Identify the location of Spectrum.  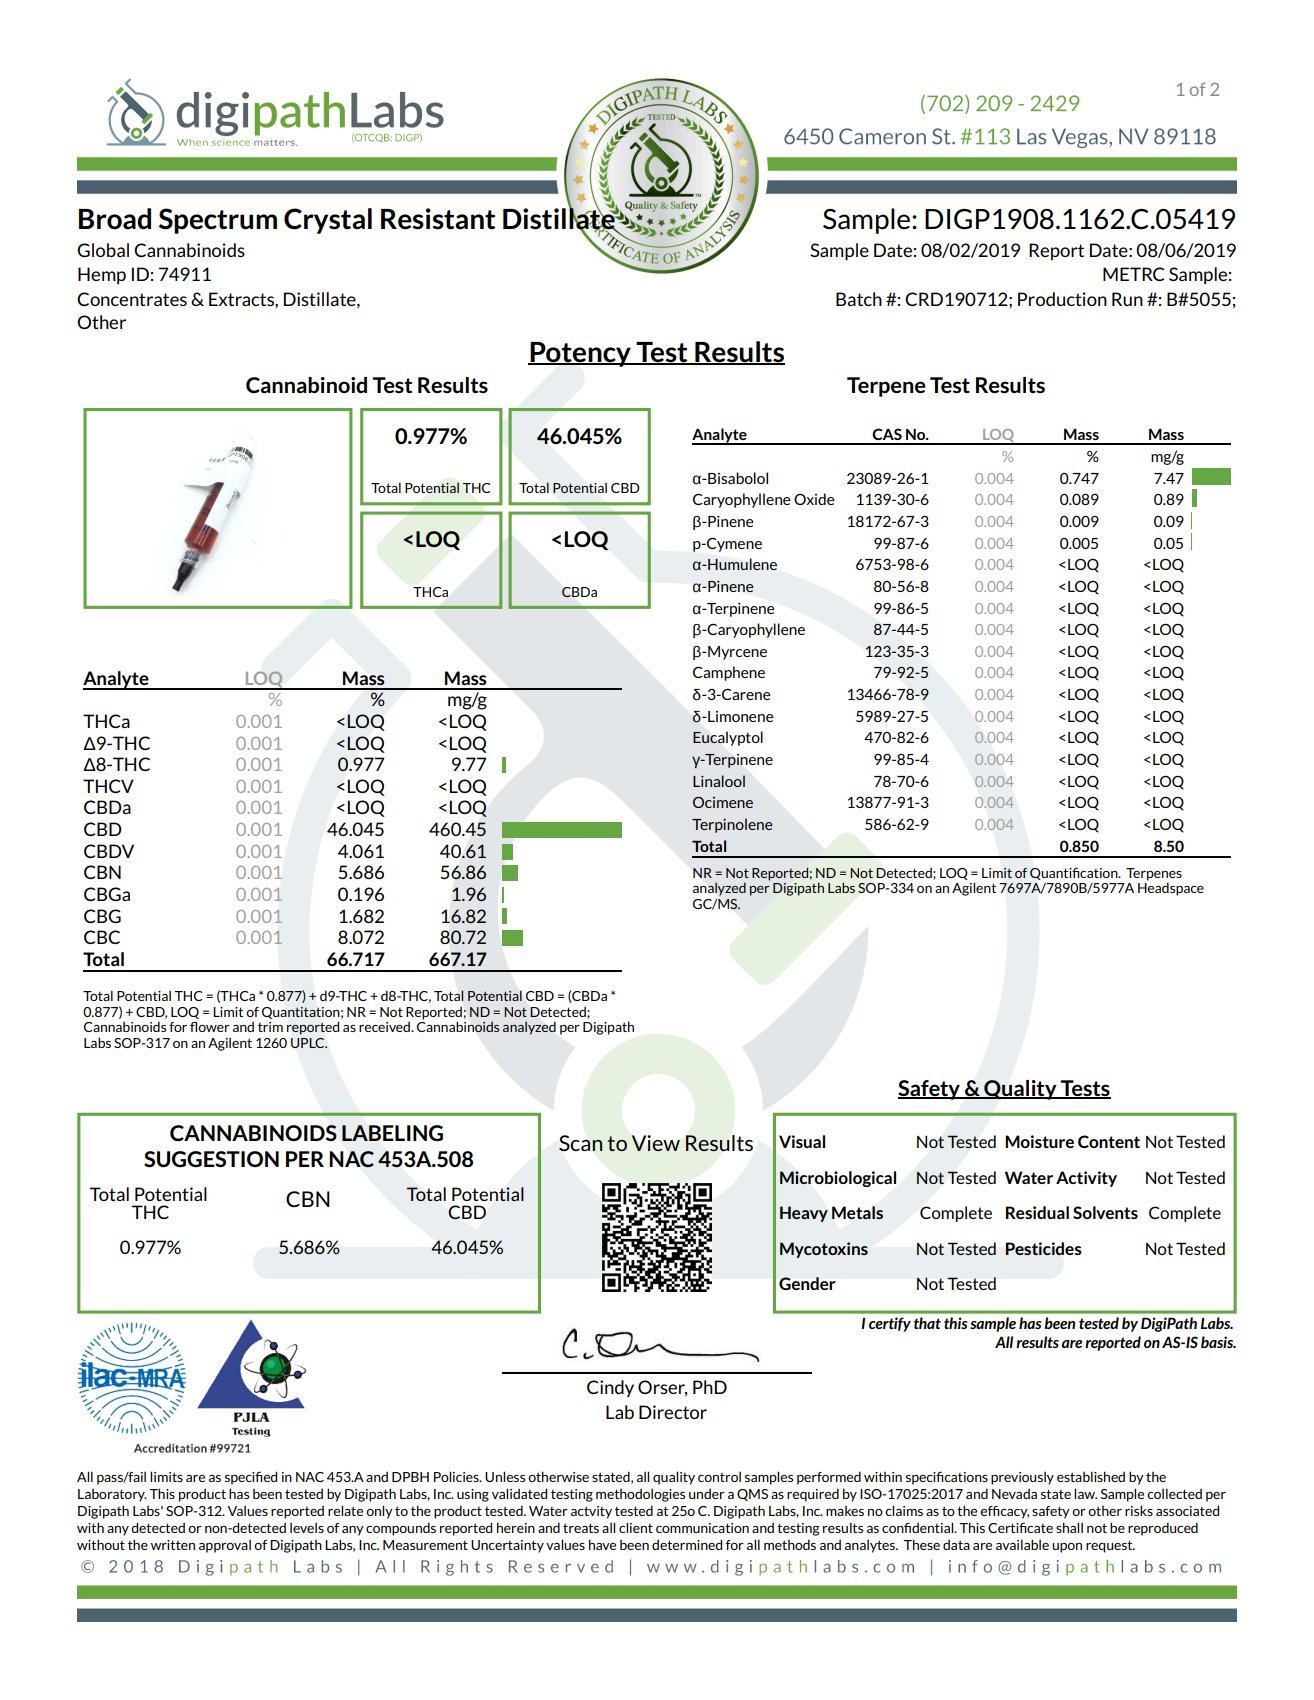
(218, 221).
